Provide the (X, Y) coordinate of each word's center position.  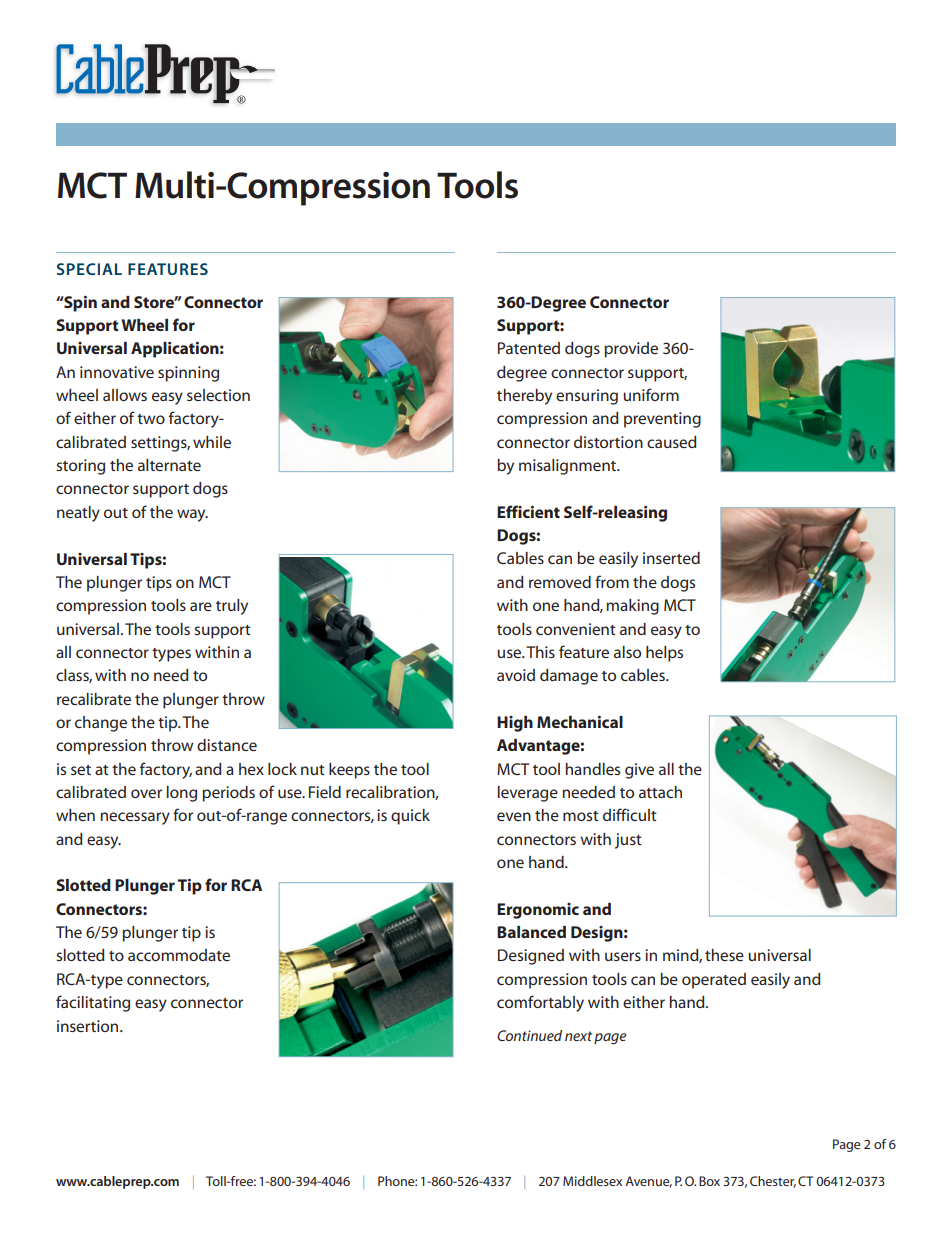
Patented (529, 348)
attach (660, 792)
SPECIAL (89, 269)
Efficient (528, 511)
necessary (135, 818)
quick (410, 817)
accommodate (179, 955)
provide (631, 350)
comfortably (540, 1003)
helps (664, 654)
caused (672, 442)
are (201, 606)
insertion (89, 1026)
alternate (169, 465)
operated (714, 981)
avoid (516, 675)
